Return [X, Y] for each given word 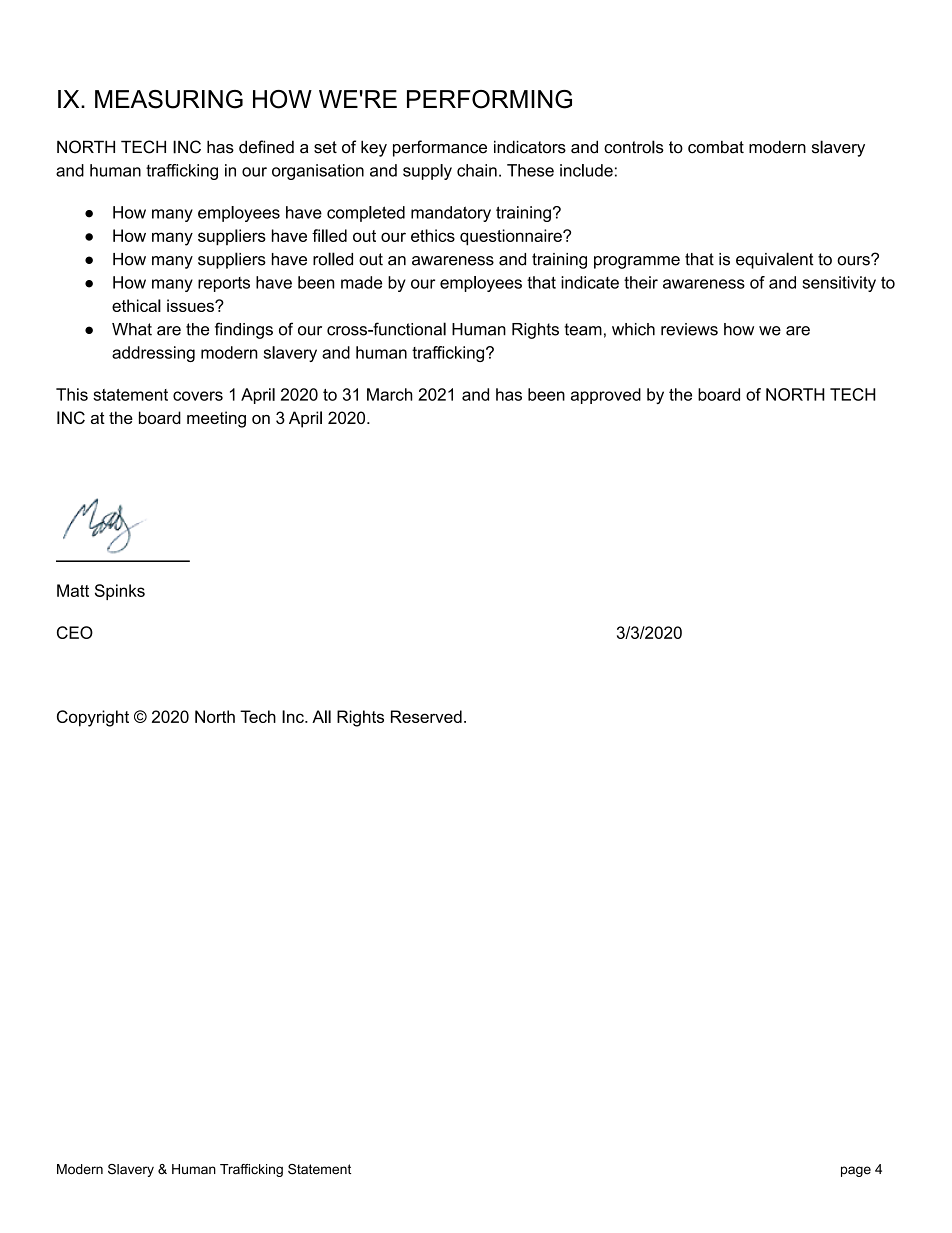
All [321, 716]
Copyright [93, 718]
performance [440, 148]
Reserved [426, 716]
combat [716, 147]
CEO [75, 632]
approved [606, 396]
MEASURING [169, 99]
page [856, 1171]
